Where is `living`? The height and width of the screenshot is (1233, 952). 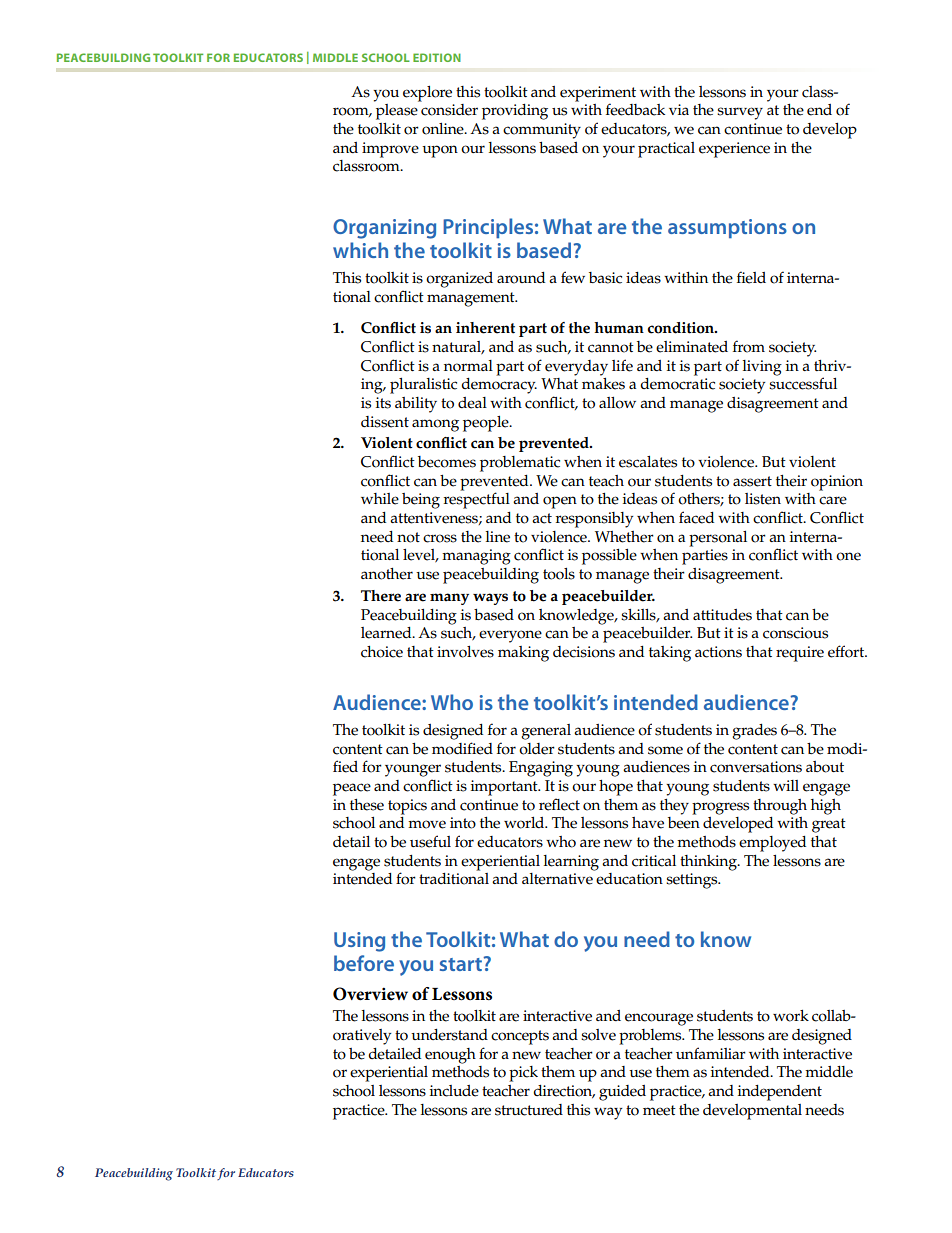 living is located at coordinates (762, 368).
